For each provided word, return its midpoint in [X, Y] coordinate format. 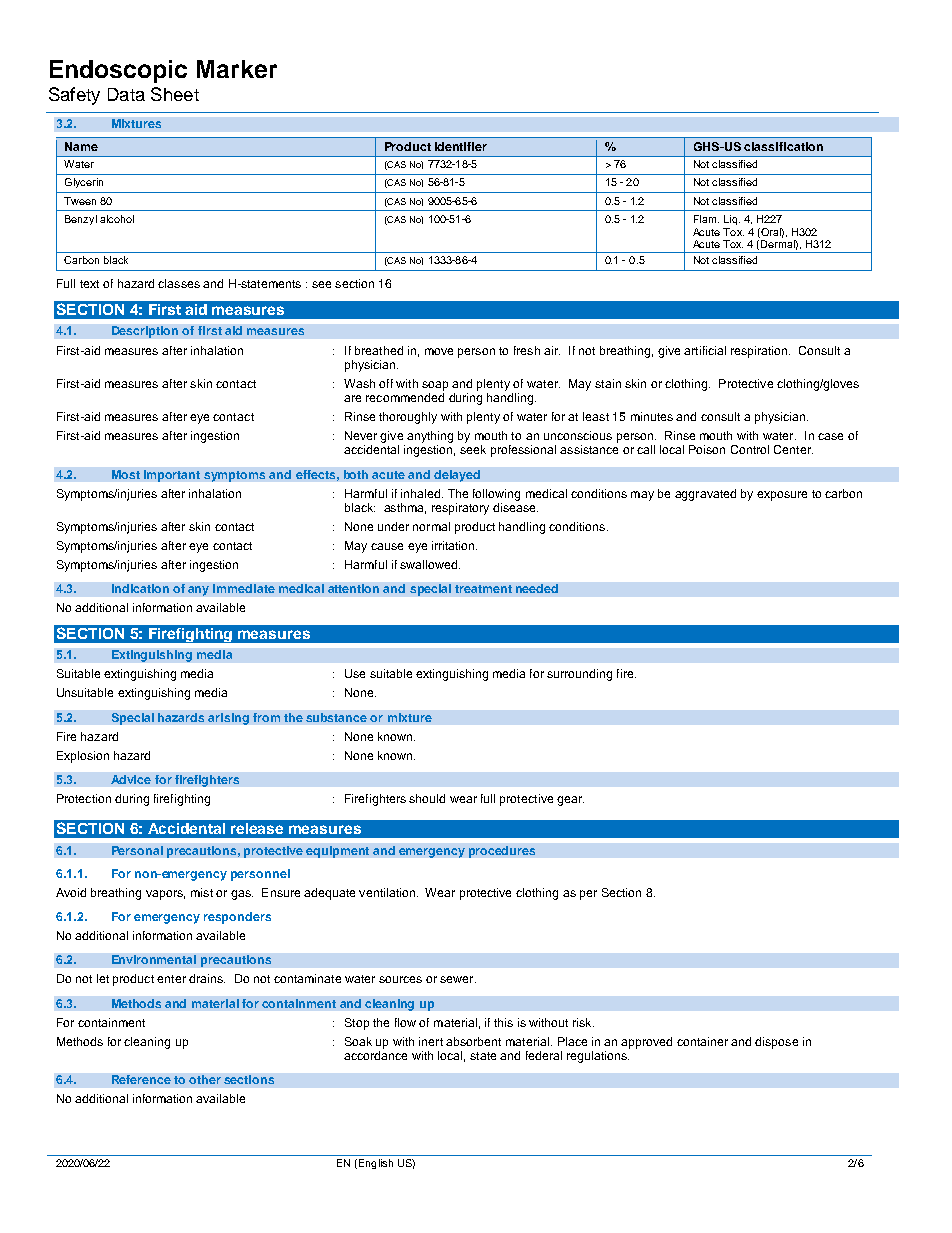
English [376, 1164]
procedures [502, 852]
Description [145, 332]
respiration [760, 352]
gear [570, 801]
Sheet [175, 94]
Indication [140, 588]
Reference [141, 1079]
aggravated [705, 495]
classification [783, 146]
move [439, 351]
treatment [483, 589]
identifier [461, 146]
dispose [776, 1043]
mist [202, 892]
